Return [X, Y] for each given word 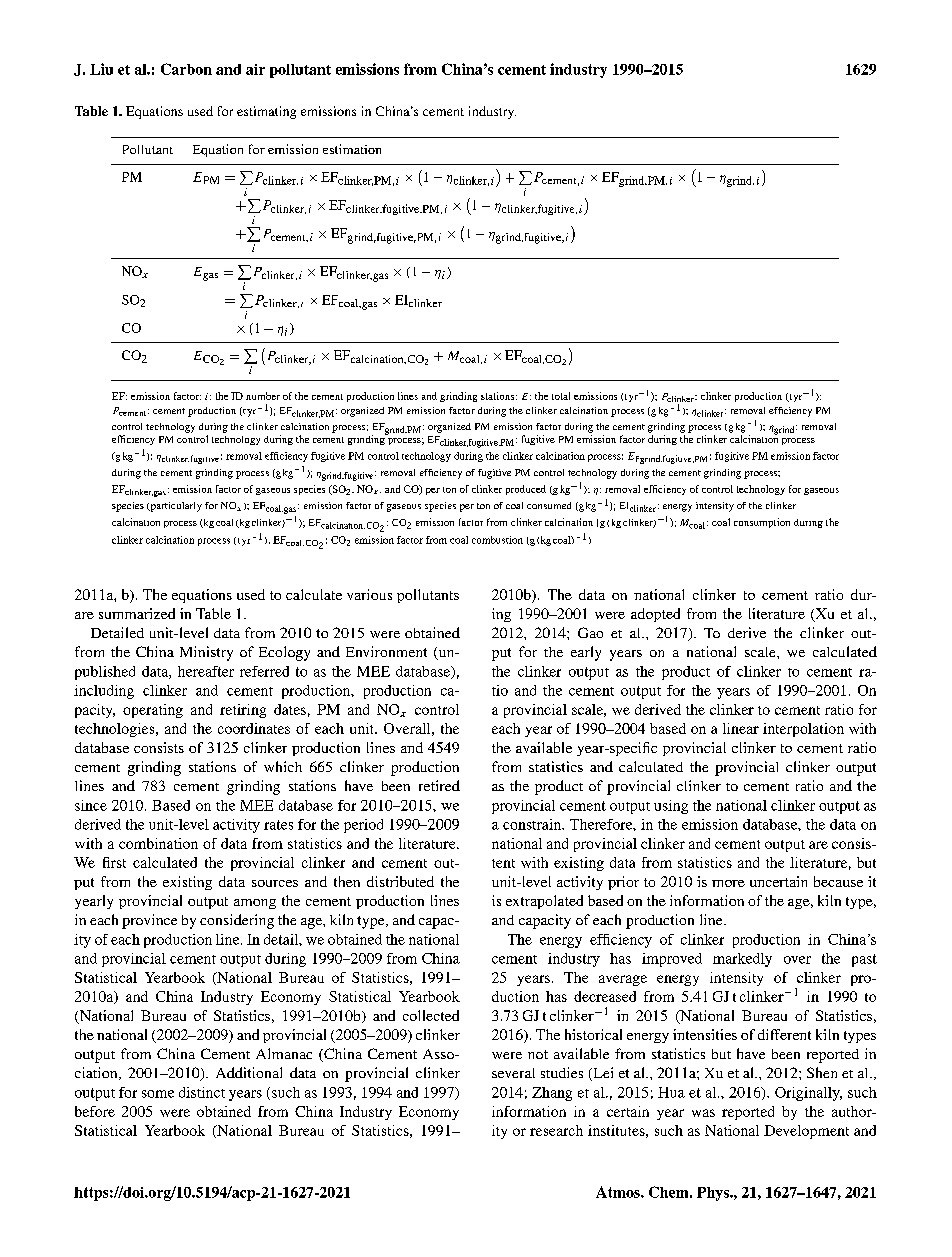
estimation [352, 149]
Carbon [186, 69]
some [158, 1094]
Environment [386, 651]
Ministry [206, 653]
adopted [655, 615]
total [561, 396]
